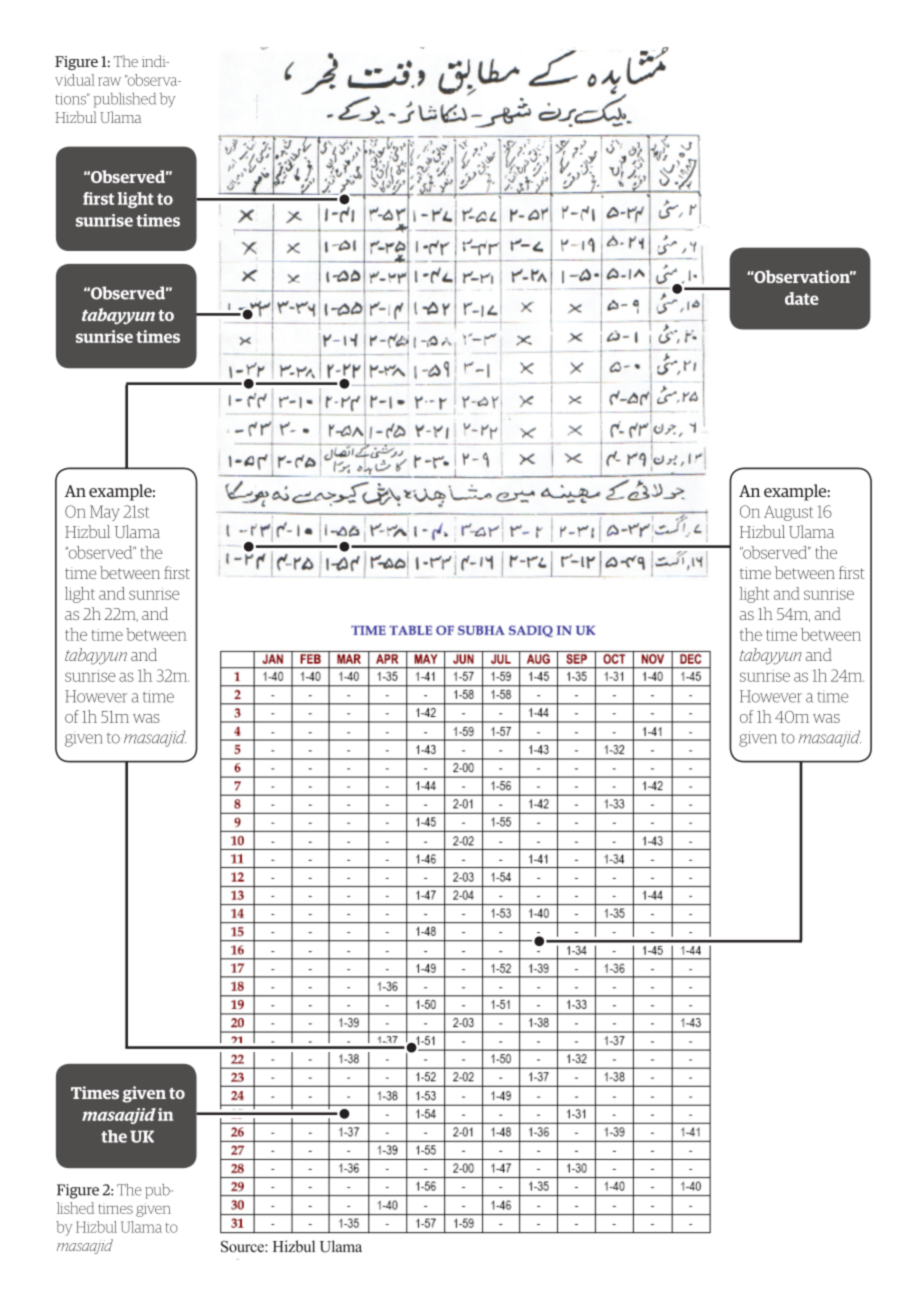 The width and height of the document is (924, 1308). Describe the element at coordinates (74, 80) in the document. I see `vidual` at that location.
